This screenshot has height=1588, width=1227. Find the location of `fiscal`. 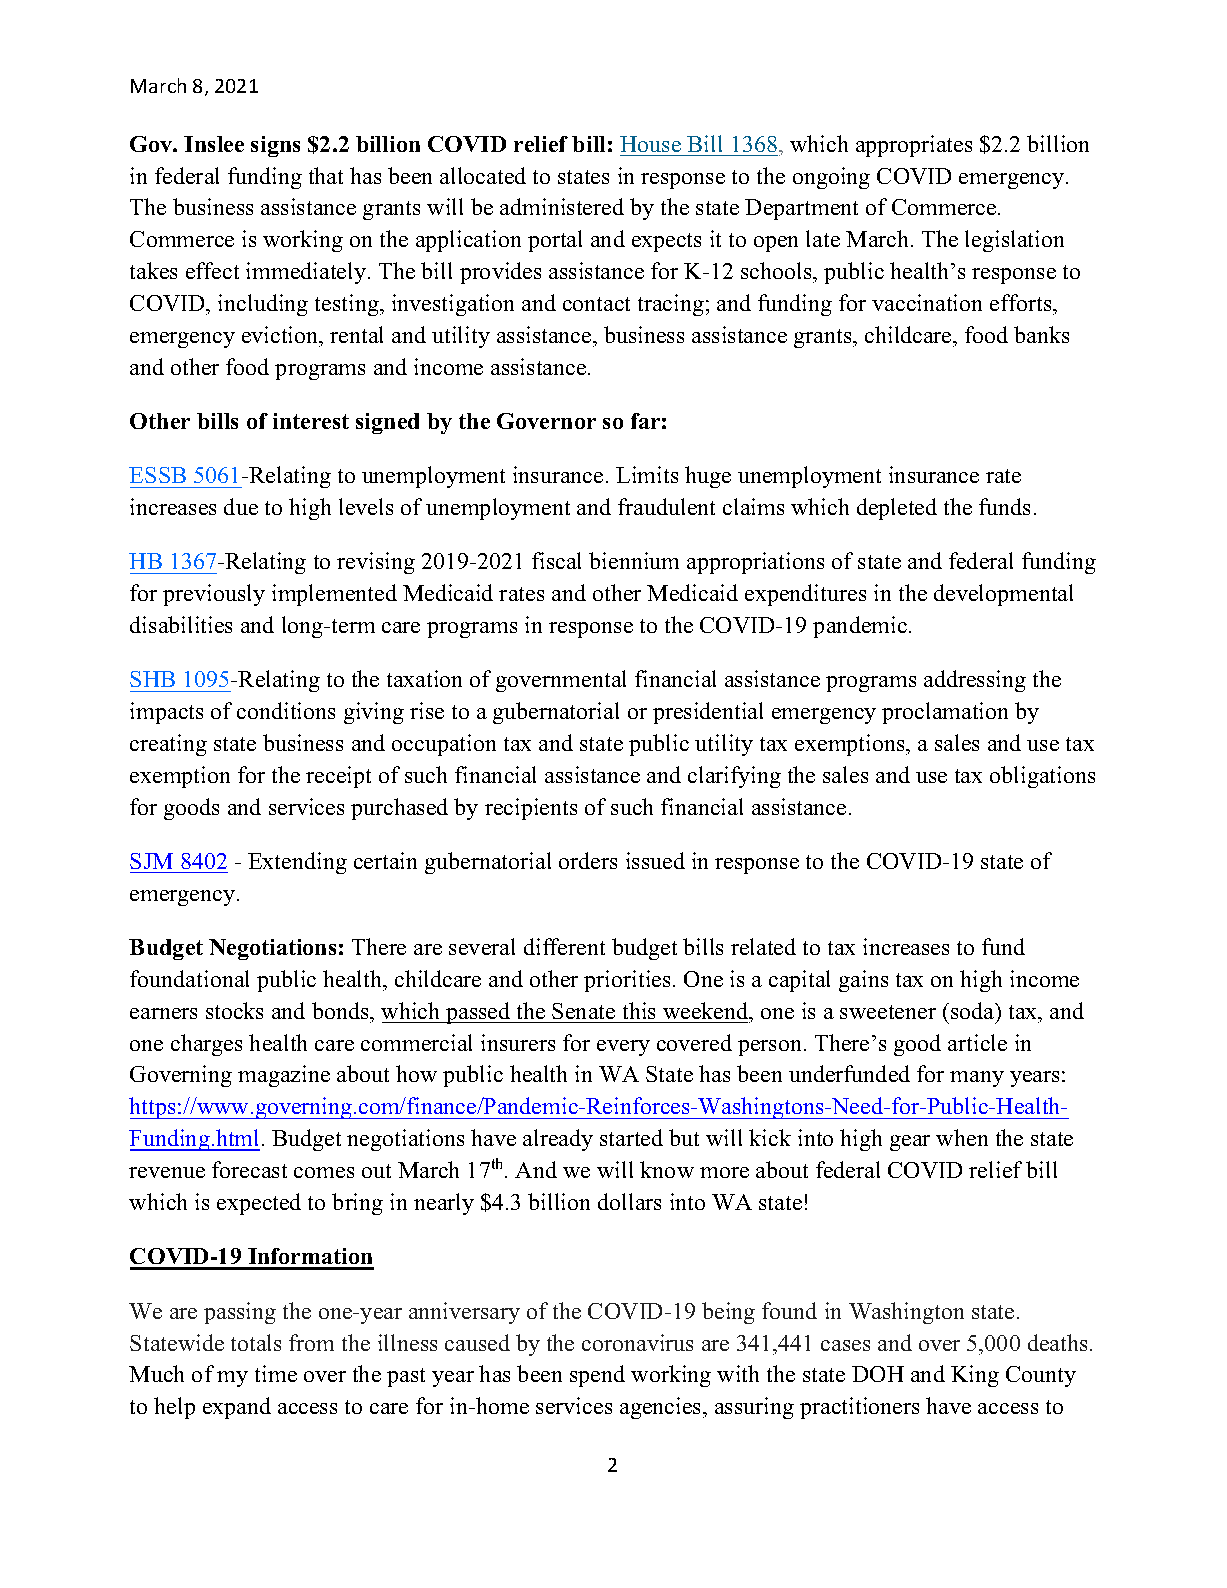

fiscal is located at coordinates (556, 560).
